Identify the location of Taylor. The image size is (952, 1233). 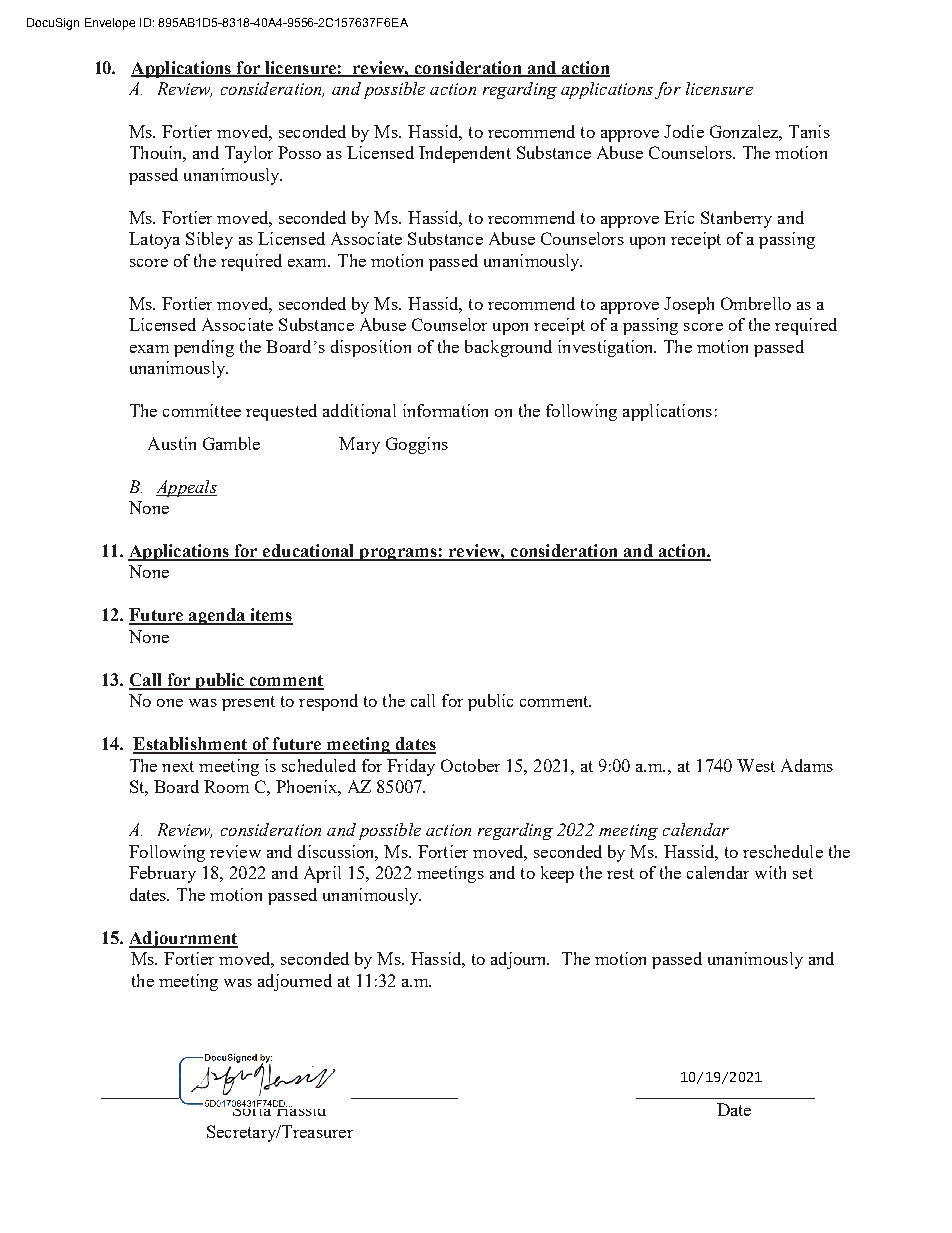
(249, 154).
